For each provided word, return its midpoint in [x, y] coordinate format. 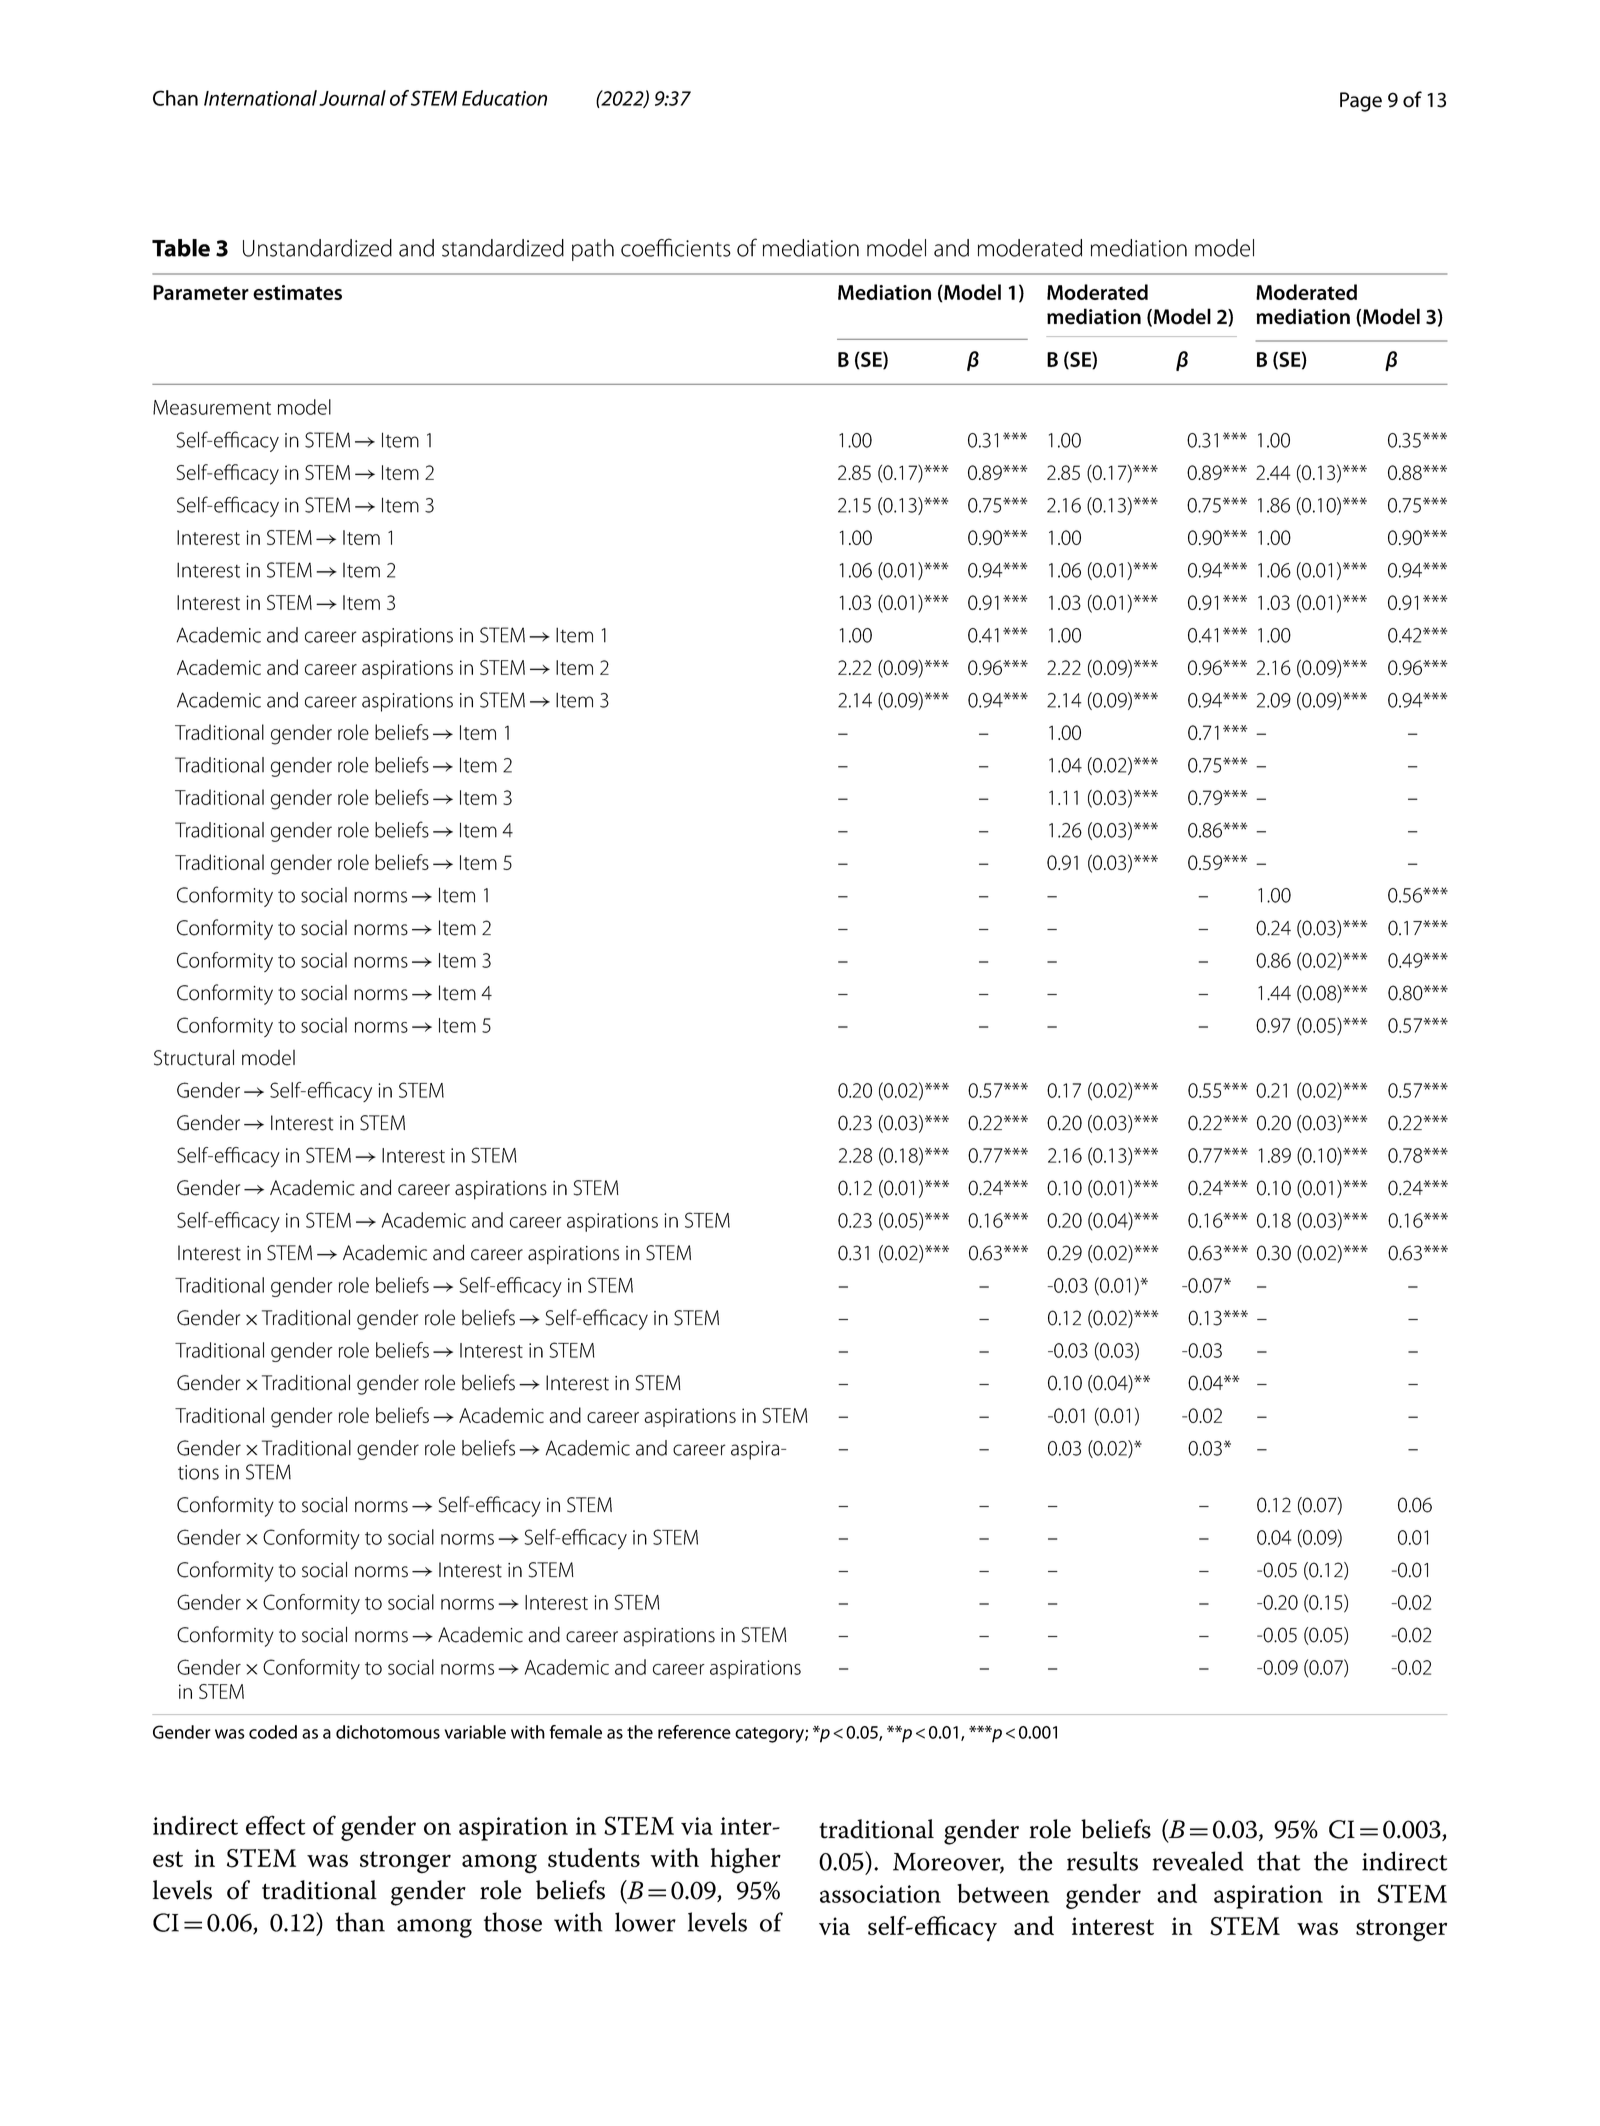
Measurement [212, 407]
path [593, 250]
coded [273, 1732]
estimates [297, 292]
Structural [194, 1057]
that [1278, 1861]
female [575, 1732]
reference [694, 1732]
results [1102, 1861]
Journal [352, 98]
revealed [1198, 1861]
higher [746, 1861]
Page [1361, 102]
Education [504, 98]
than [360, 1922]
